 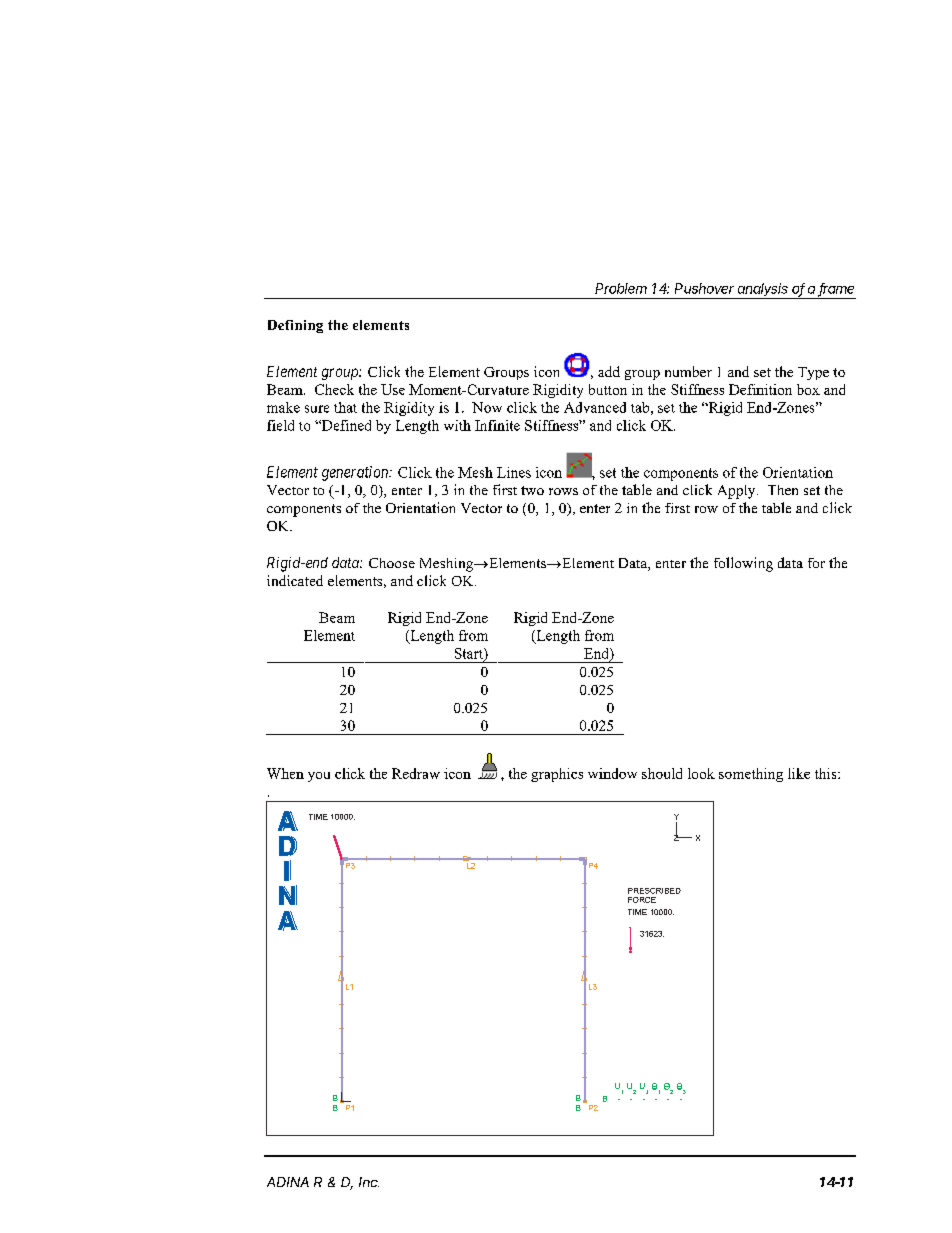 I want to click on graphics, so click(x=557, y=775).
